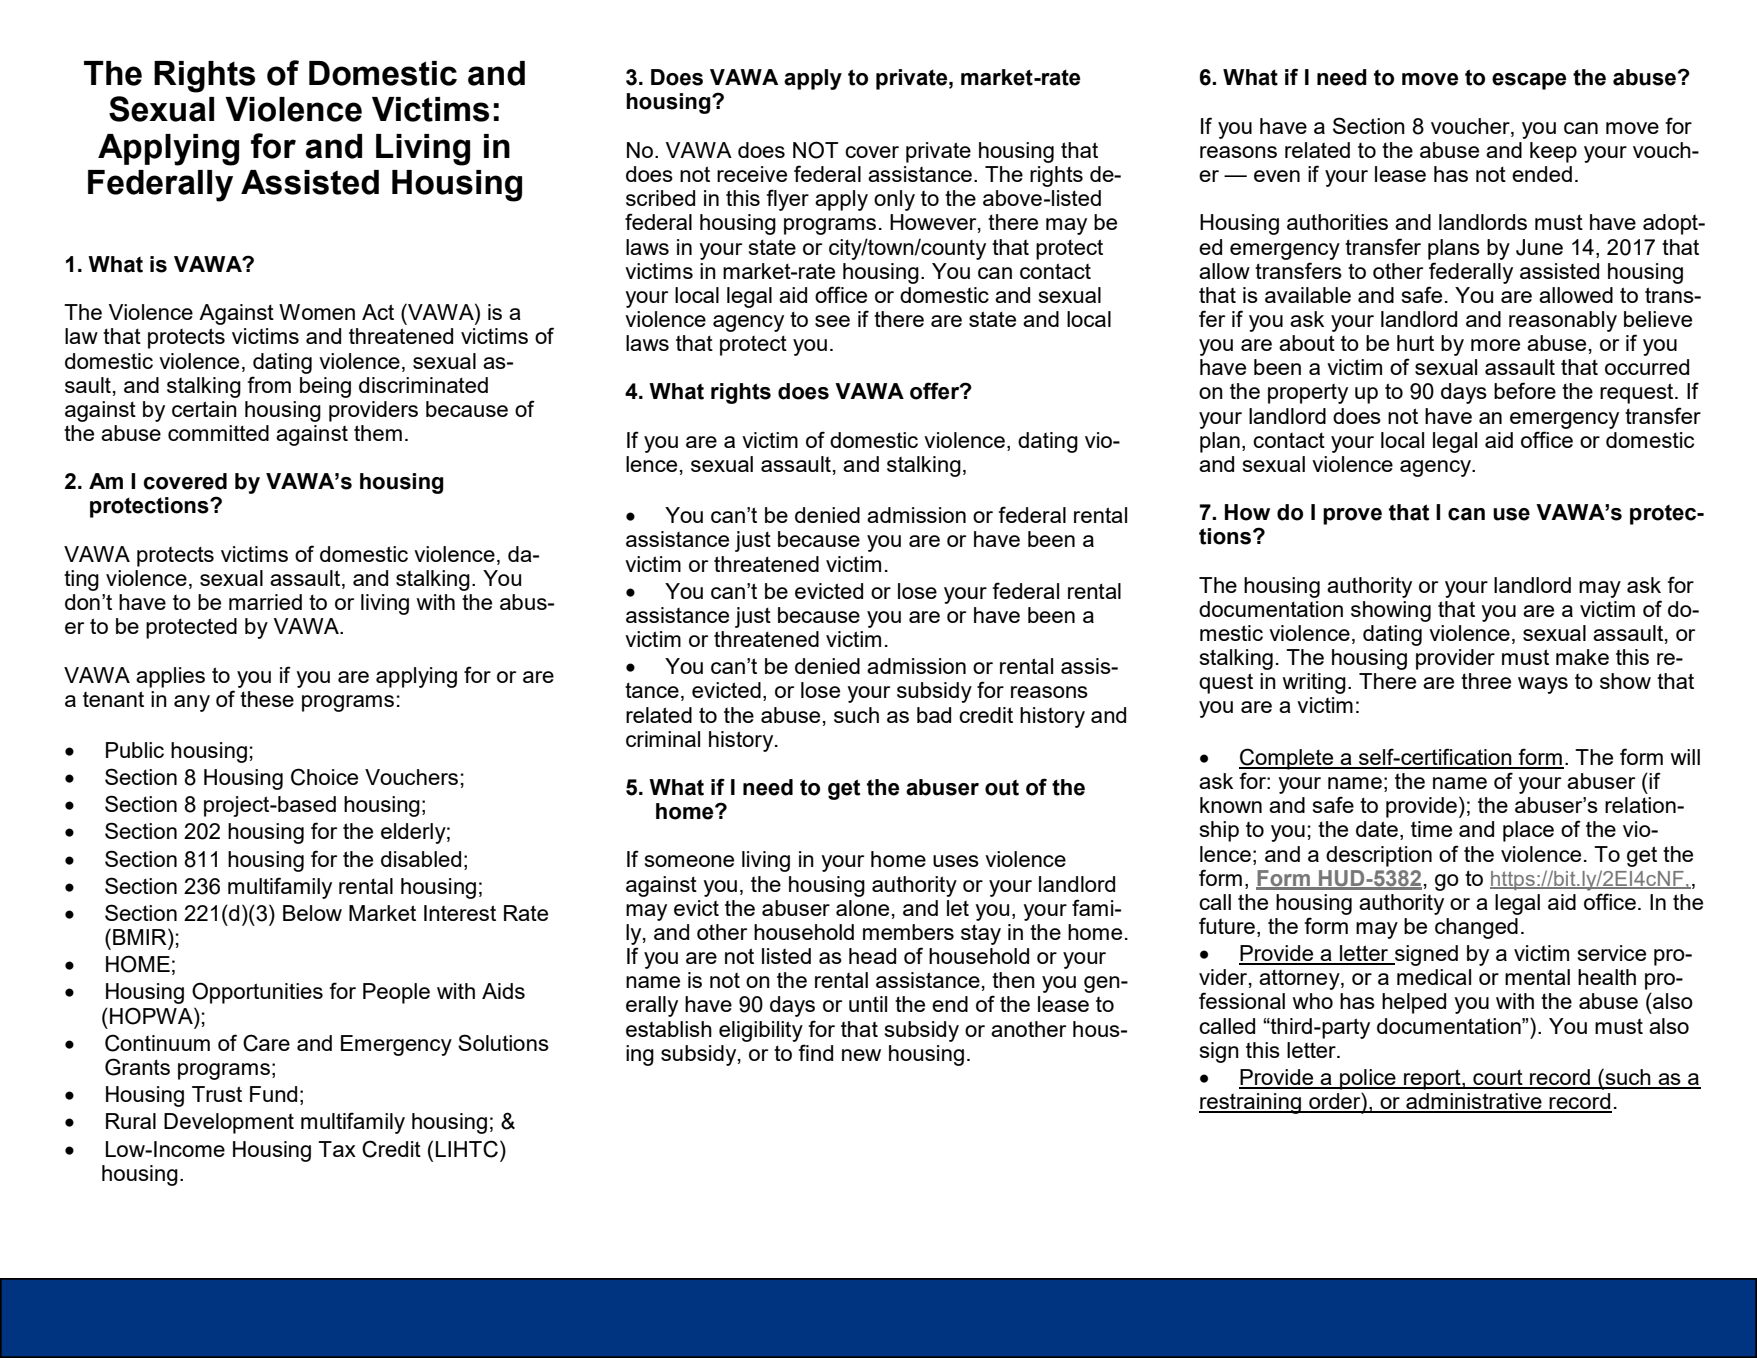  Describe the element at coordinates (894, 200) in the image. I see `only` at that location.
